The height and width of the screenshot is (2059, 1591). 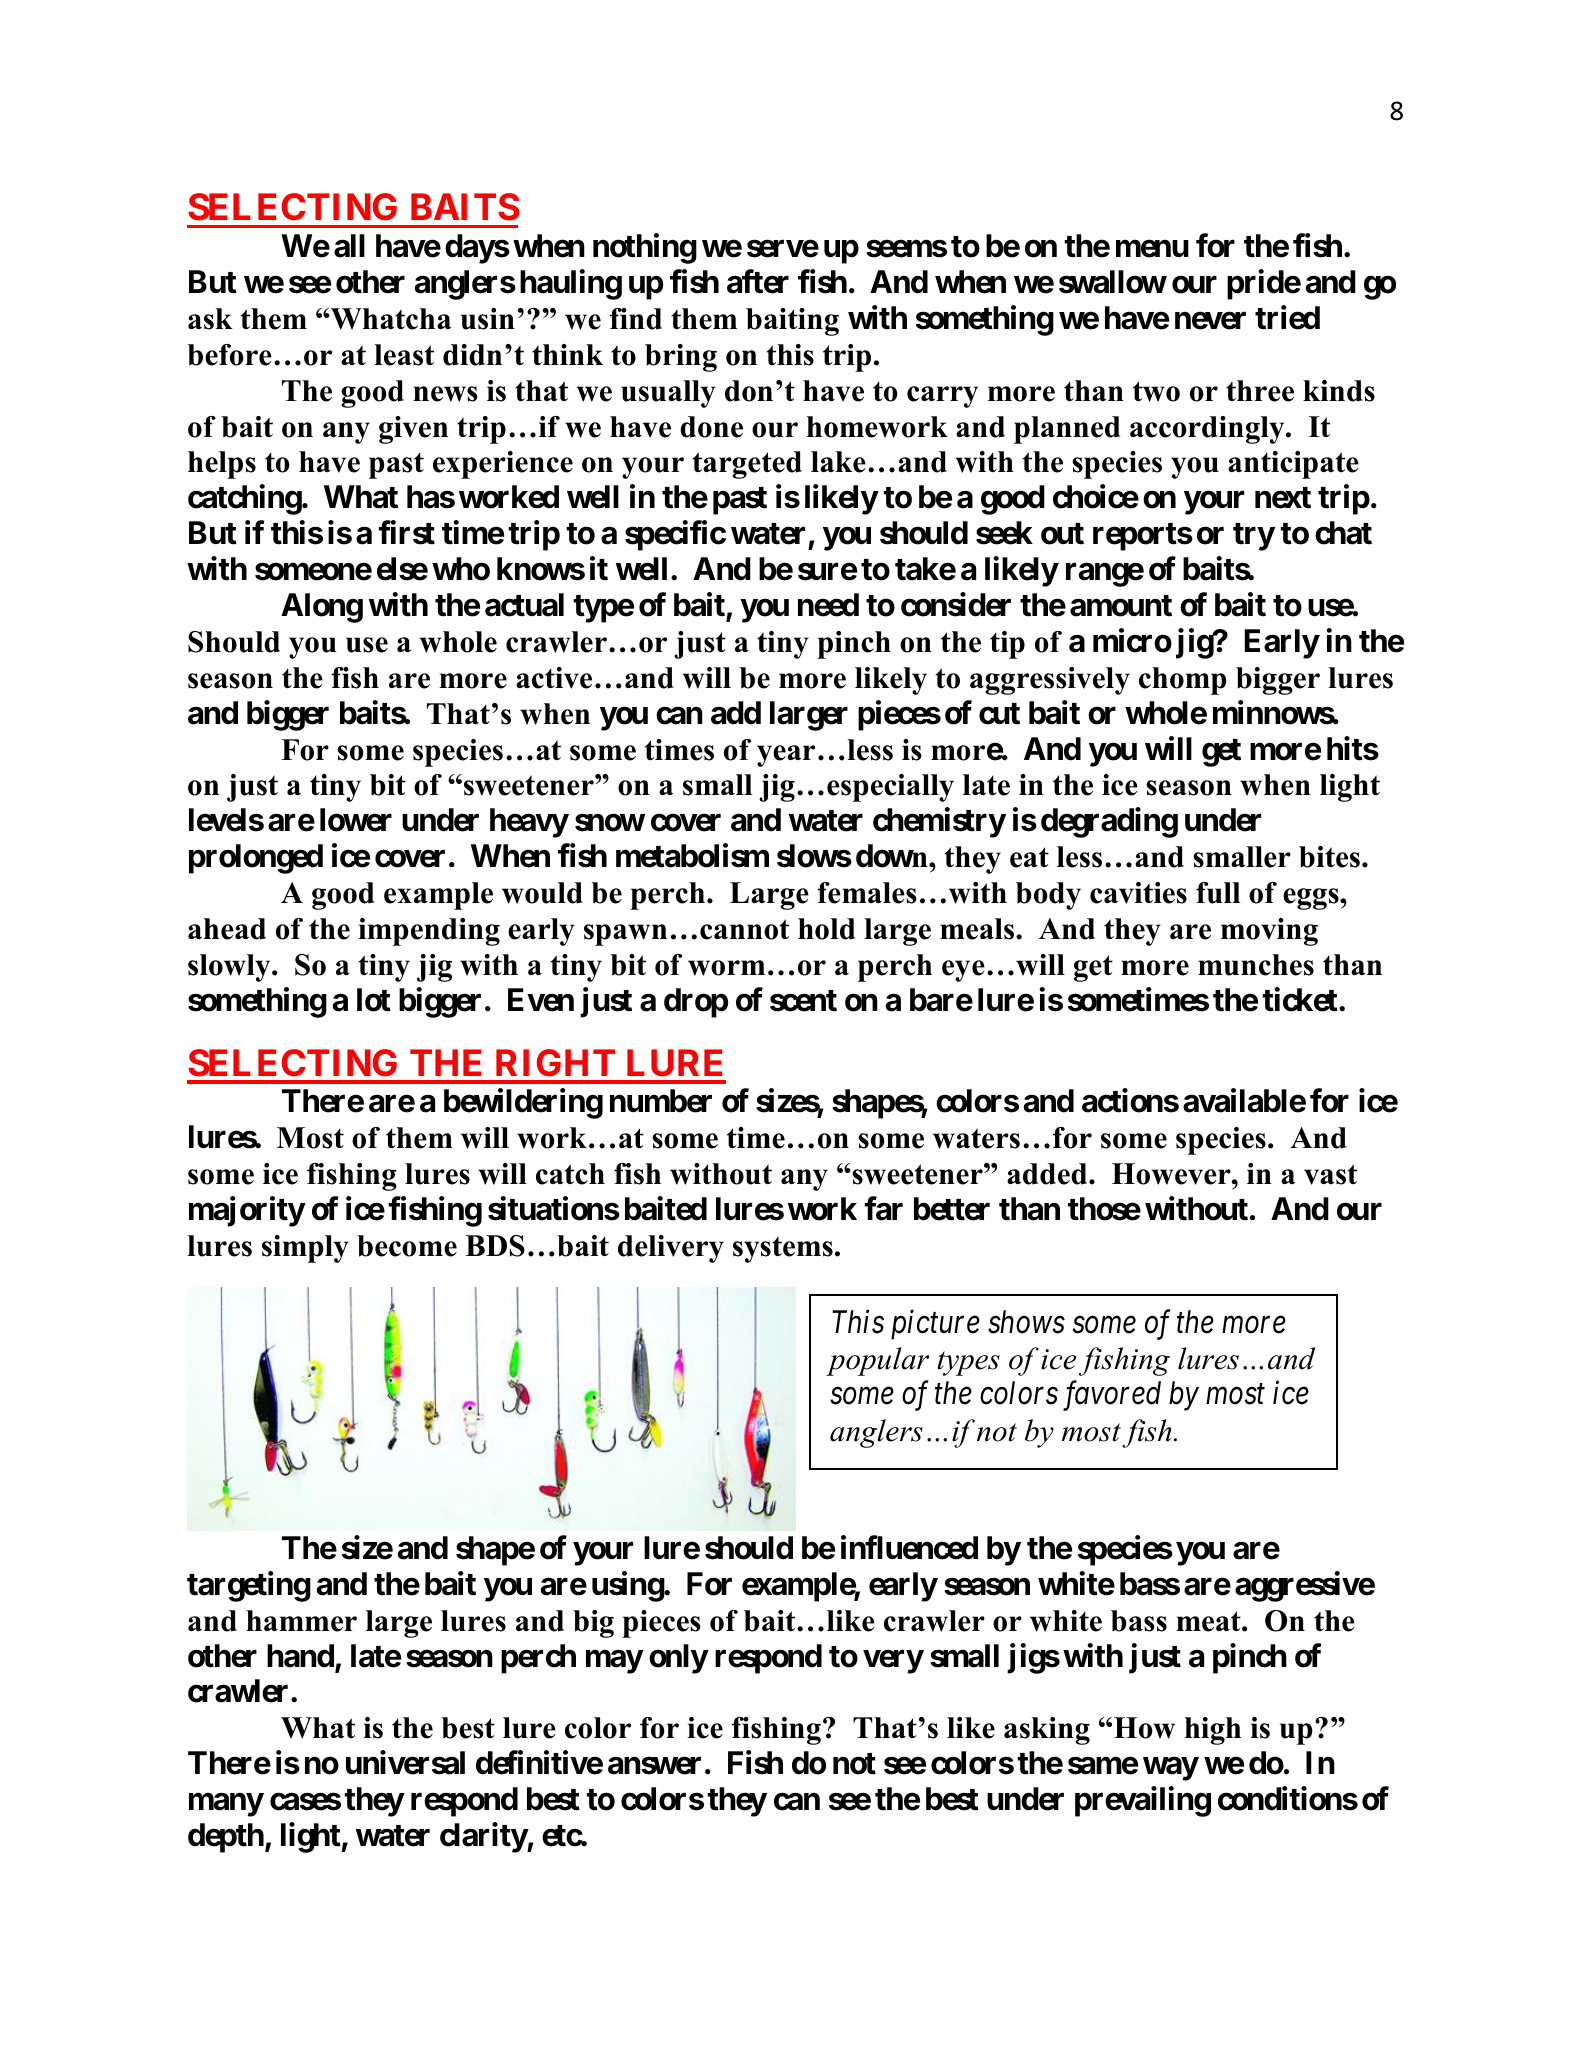 I want to click on universal, so click(x=405, y=1763).
